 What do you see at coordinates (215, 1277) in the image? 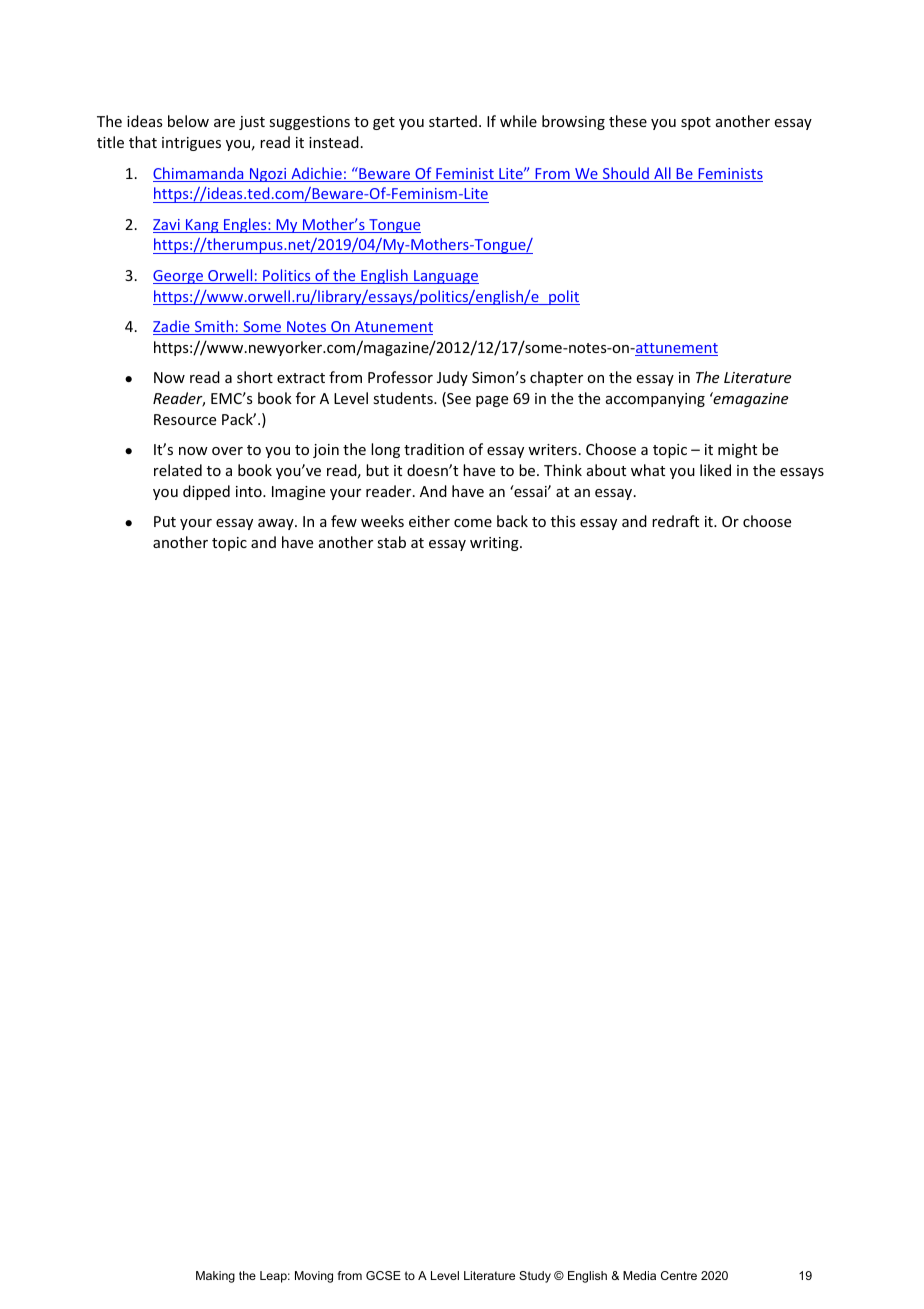
I see `Making` at bounding box center [215, 1277].
